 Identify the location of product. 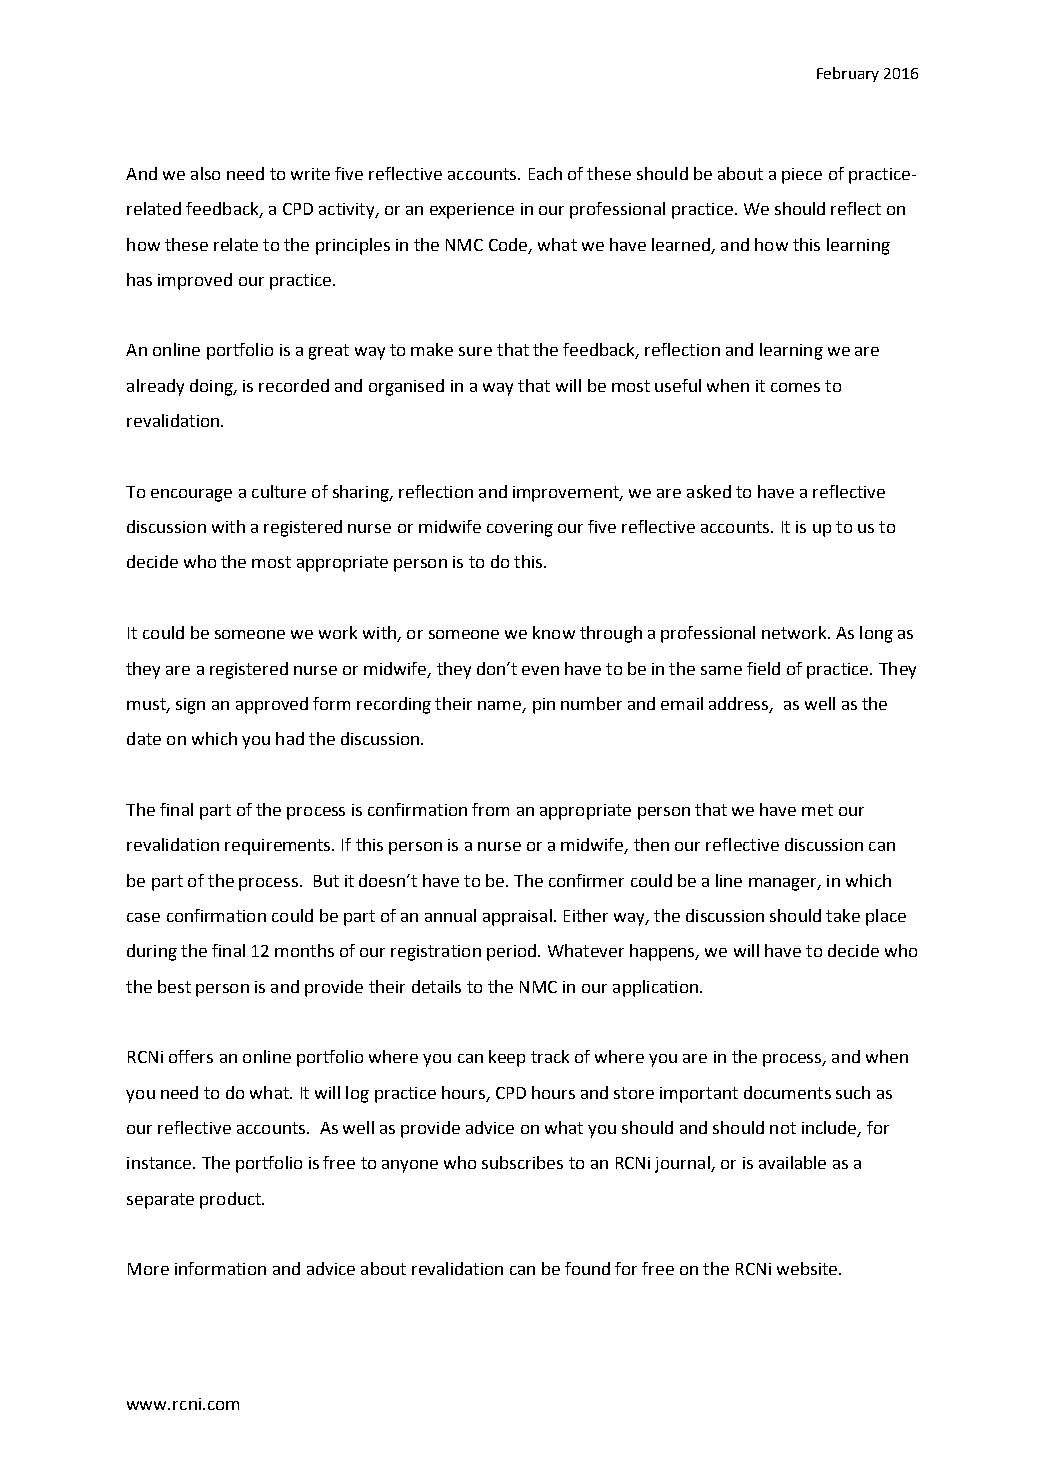
(231, 1200).
